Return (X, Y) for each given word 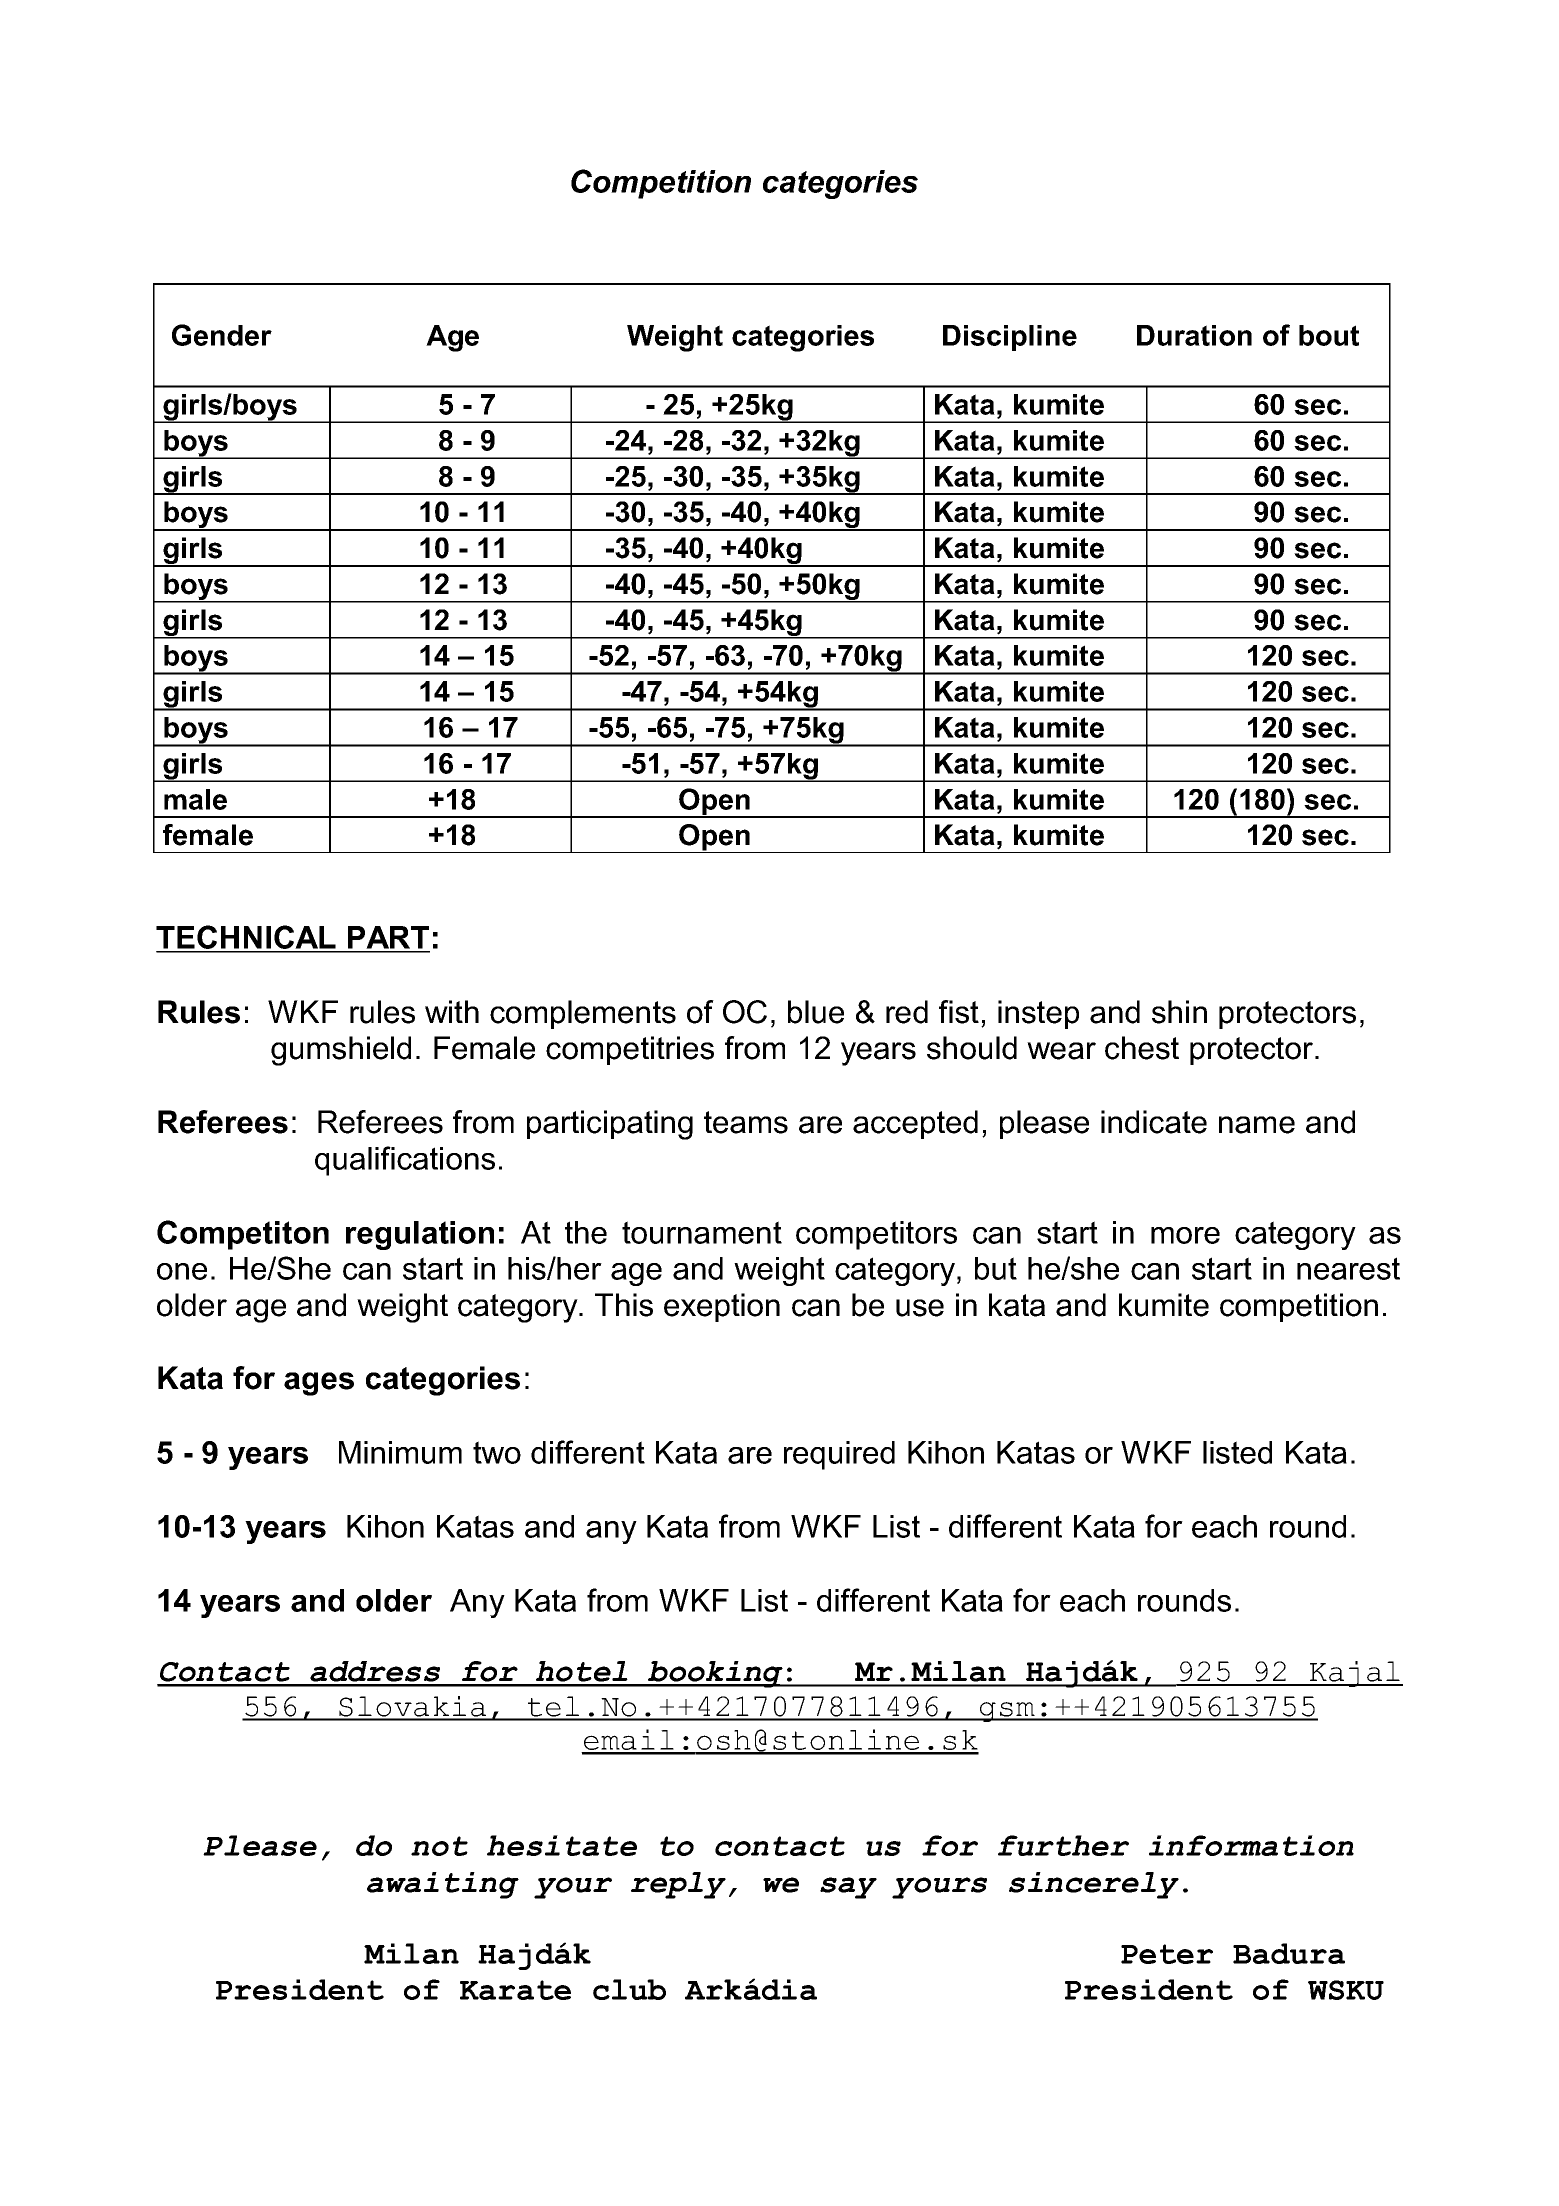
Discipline (1010, 338)
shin (1179, 1012)
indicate (1154, 1122)
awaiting (443, 1885)
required (839, 1455)
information (1251, 1845)
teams (746, 1122)
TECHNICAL (247, 938)
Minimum (400, 1452)
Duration (1194, 335)
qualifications (405, 1161)
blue (816, 1012)
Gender (222, 335)
